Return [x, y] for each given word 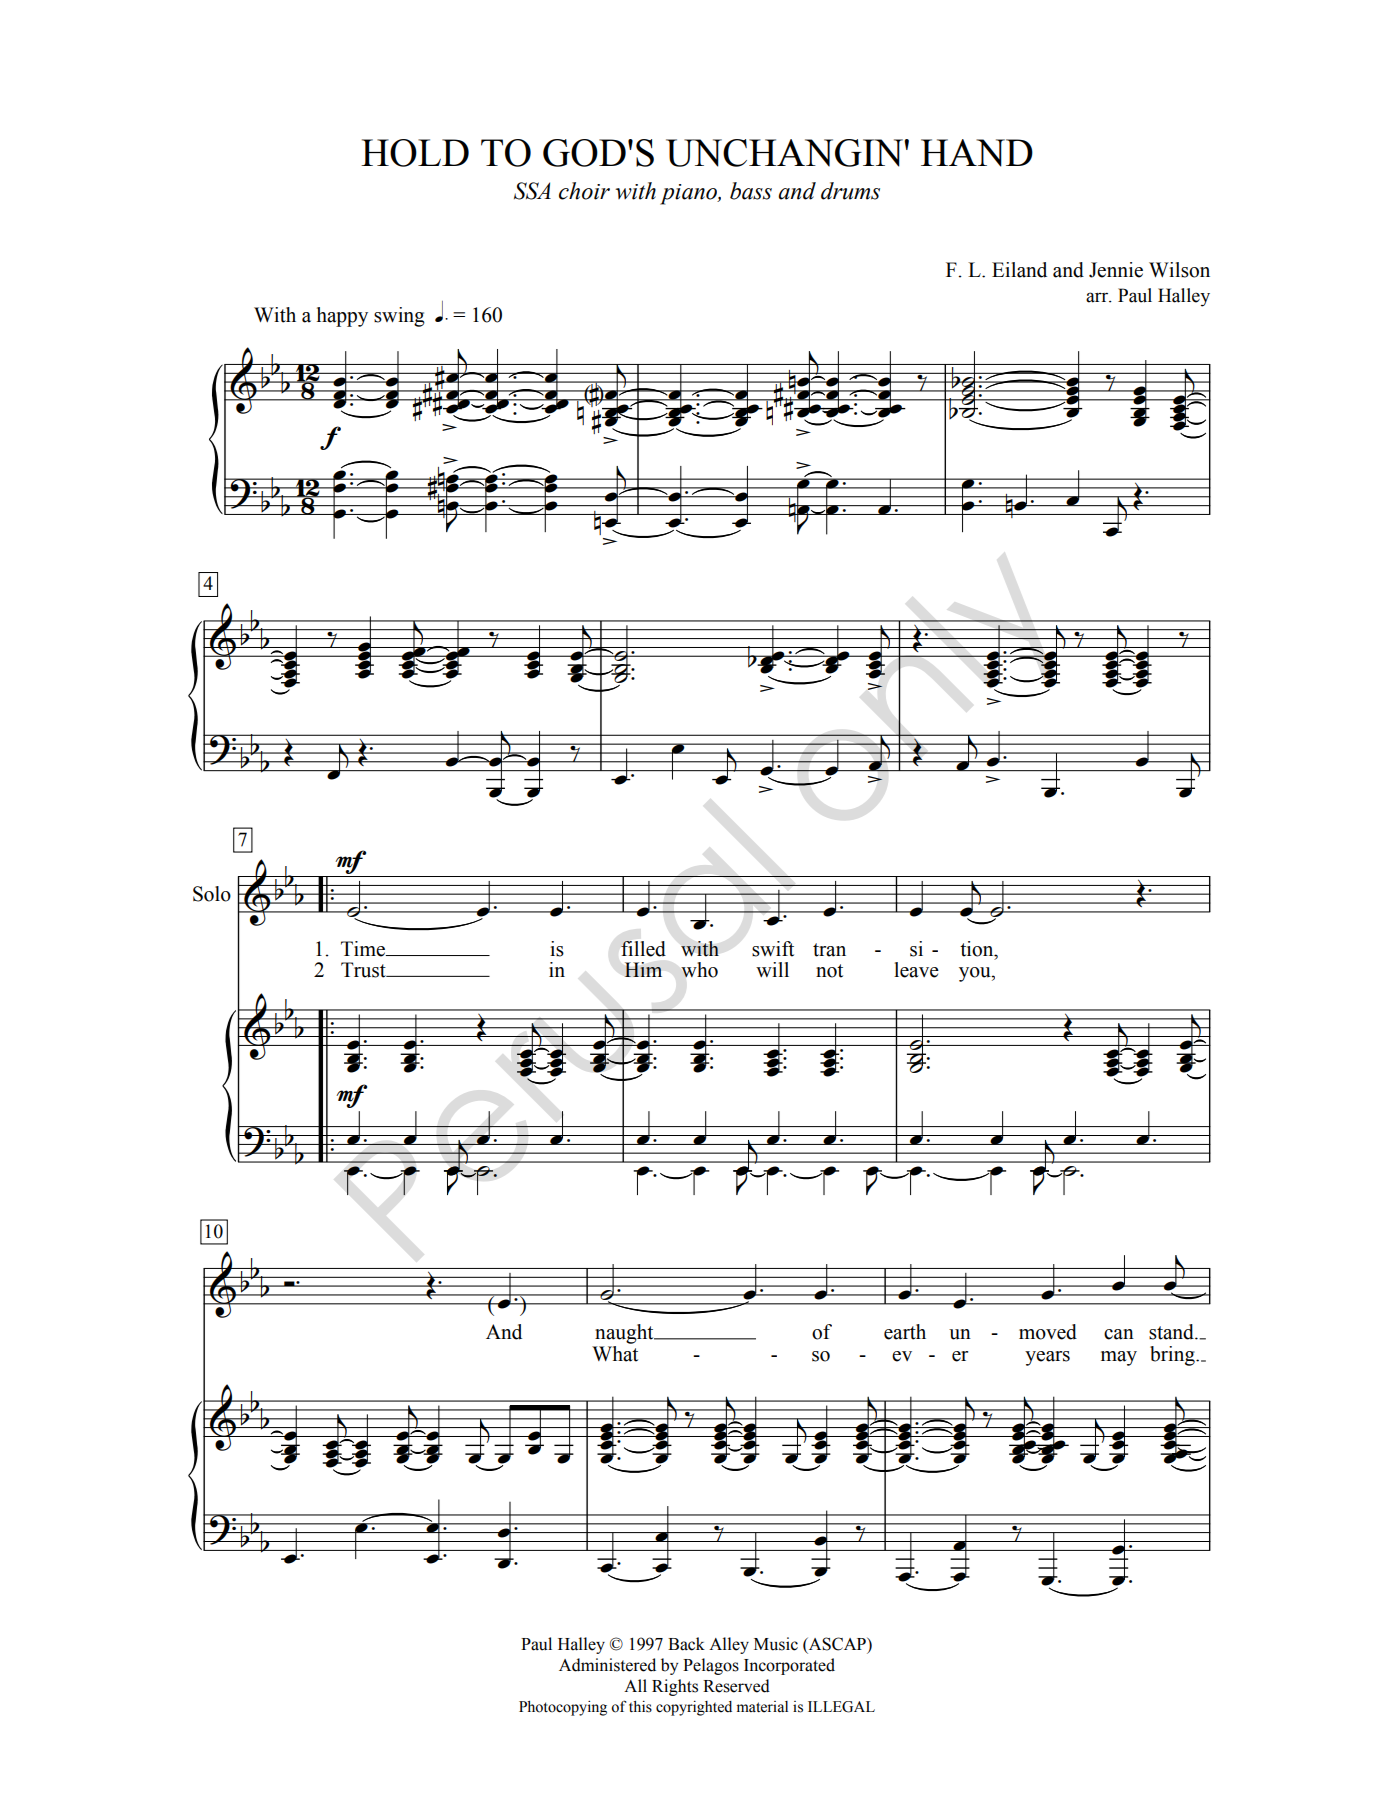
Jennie [1116, 270]
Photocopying [563, 1708]
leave [916, 970]
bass [751, 191]
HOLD [415, 153]
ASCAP [837, 1644]
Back [686, 1644]
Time [364, 949]
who [699, 970]
